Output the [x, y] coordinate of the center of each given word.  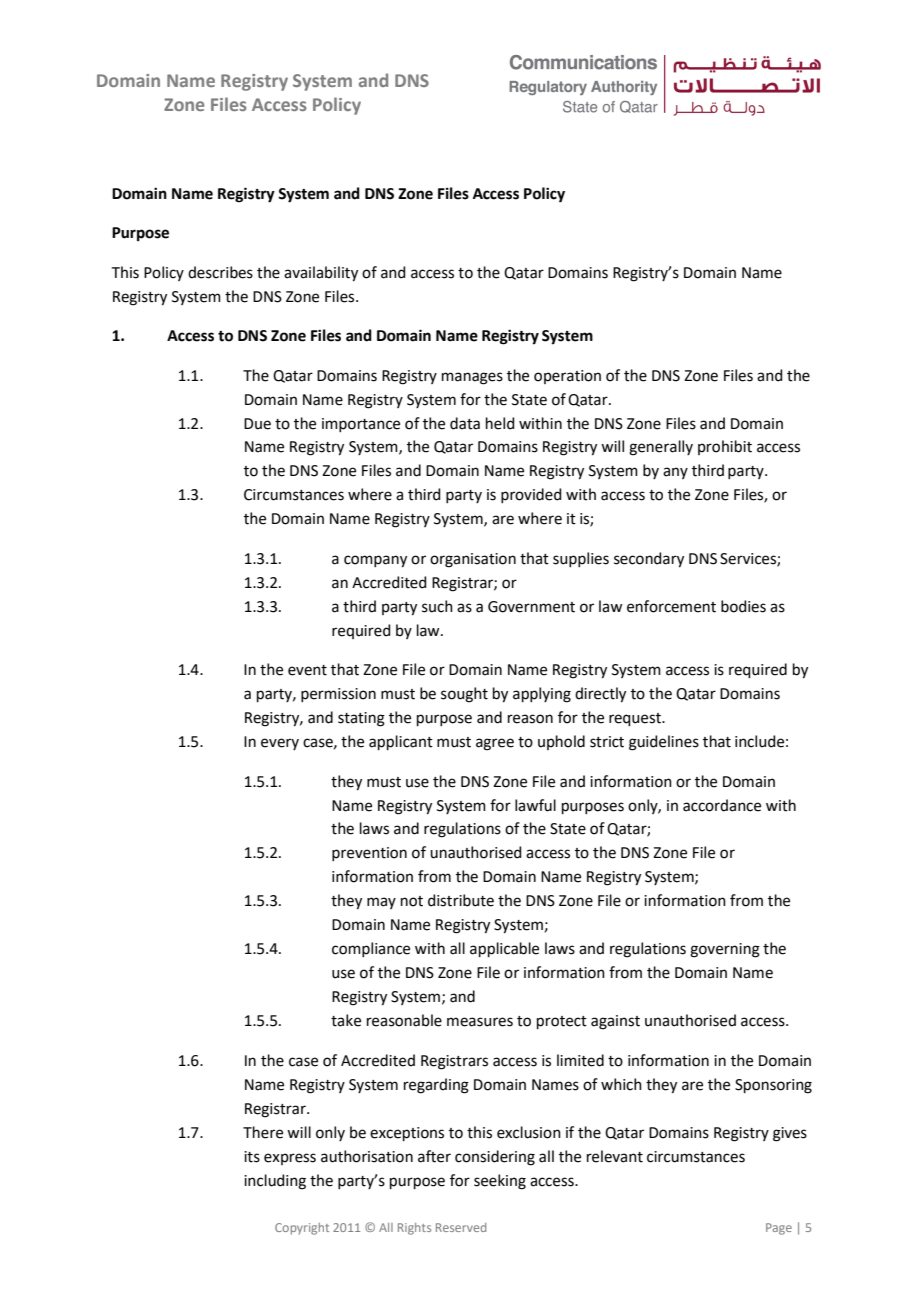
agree [495, 744]
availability [321, 274]
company [375, 561]
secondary [649, 560]
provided [531, 495]
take [346, 1020]
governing [725, 950]
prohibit [725, 447]
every [280, 744]
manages [472, 378]
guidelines [664, 743]
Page [779, 1229]
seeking [500, 1182]
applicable [504, 949]
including [275, 1182]
